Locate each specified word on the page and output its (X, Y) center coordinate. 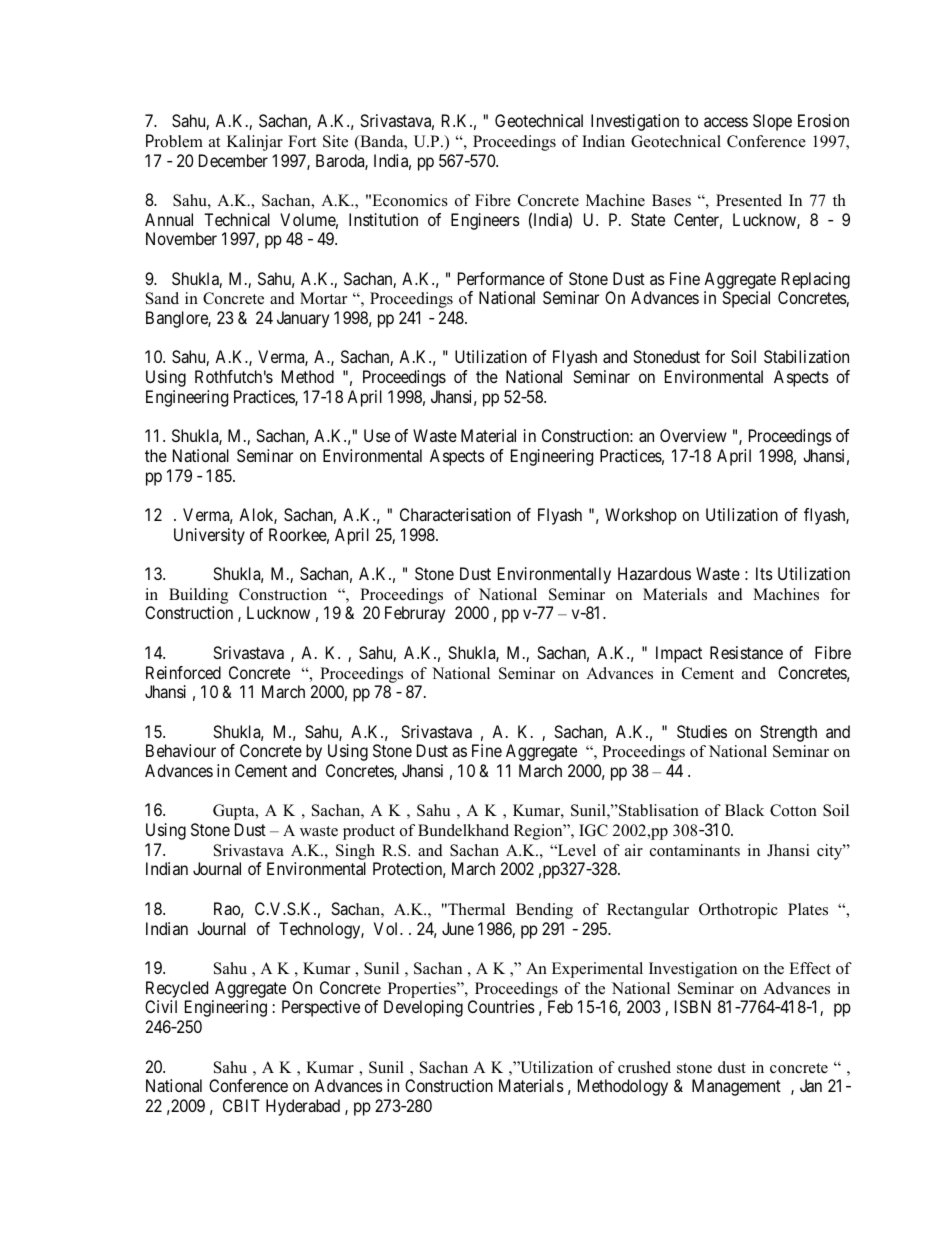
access (726, 122)
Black (744, 810)
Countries (501, 1006)
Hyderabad (303, 1107)
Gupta (235, 812)
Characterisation (455, 514)
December (233, 160)
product (369, 832)
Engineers (485, 221)
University (209, 536)
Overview (693, 435)
